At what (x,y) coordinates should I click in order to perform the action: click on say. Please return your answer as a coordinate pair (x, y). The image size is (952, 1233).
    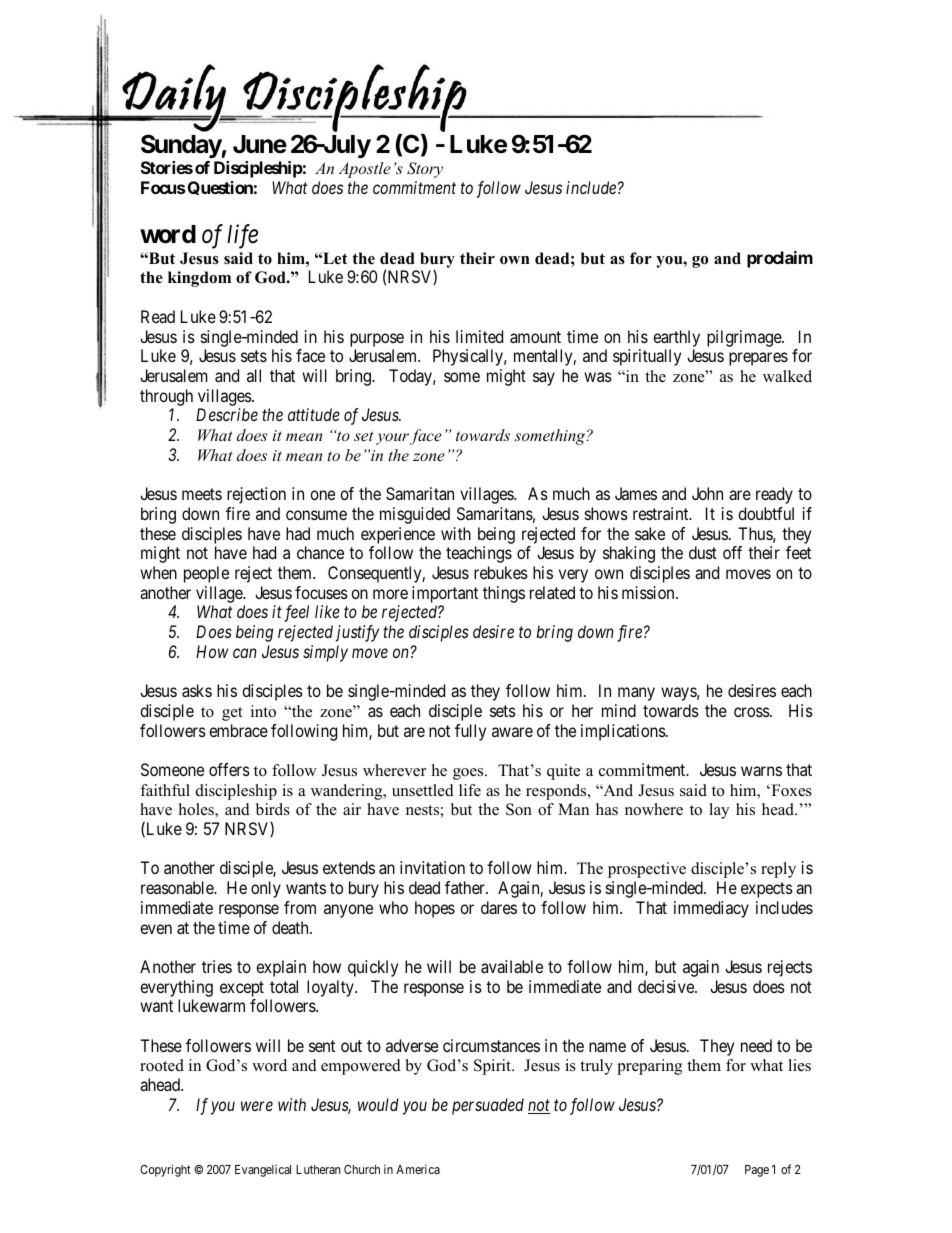
    Looking at the image, I should click on (544, 379).
